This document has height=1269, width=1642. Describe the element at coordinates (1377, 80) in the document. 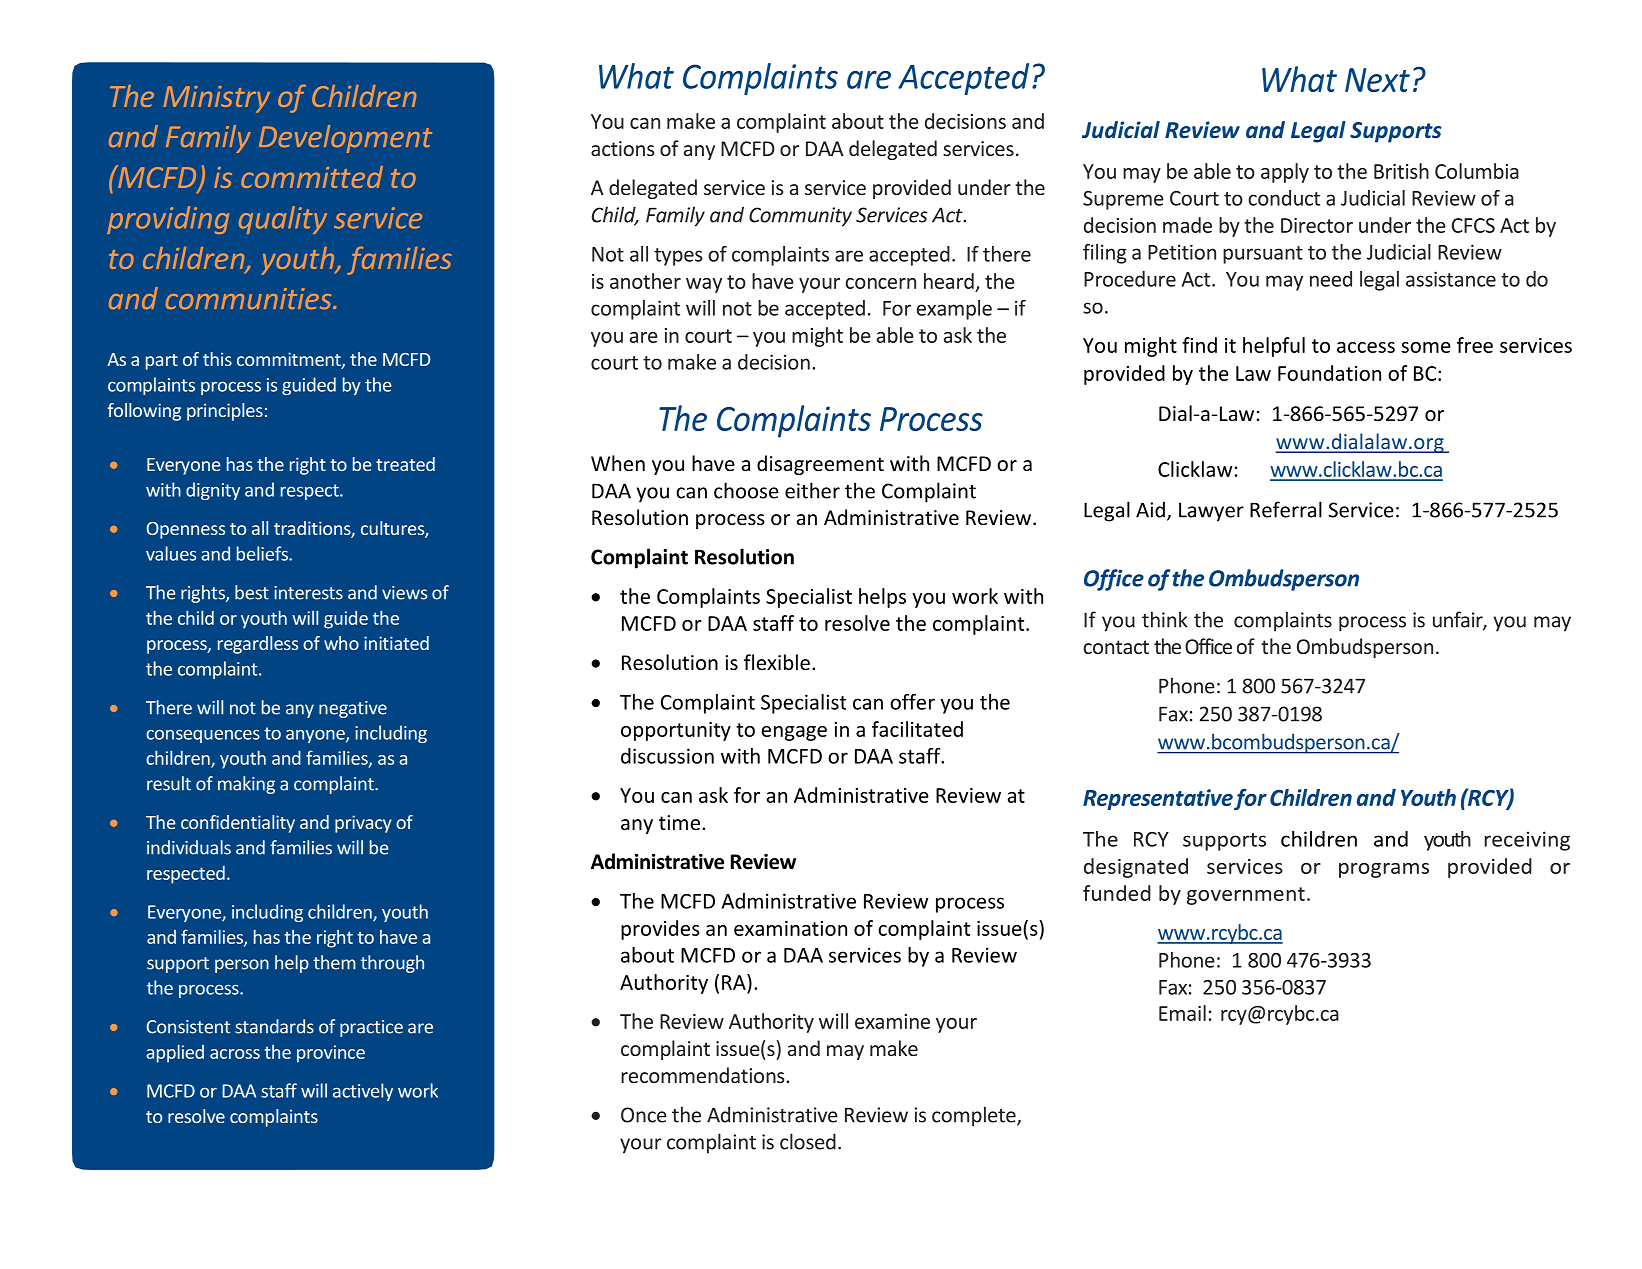

I see `Next` at that location.
